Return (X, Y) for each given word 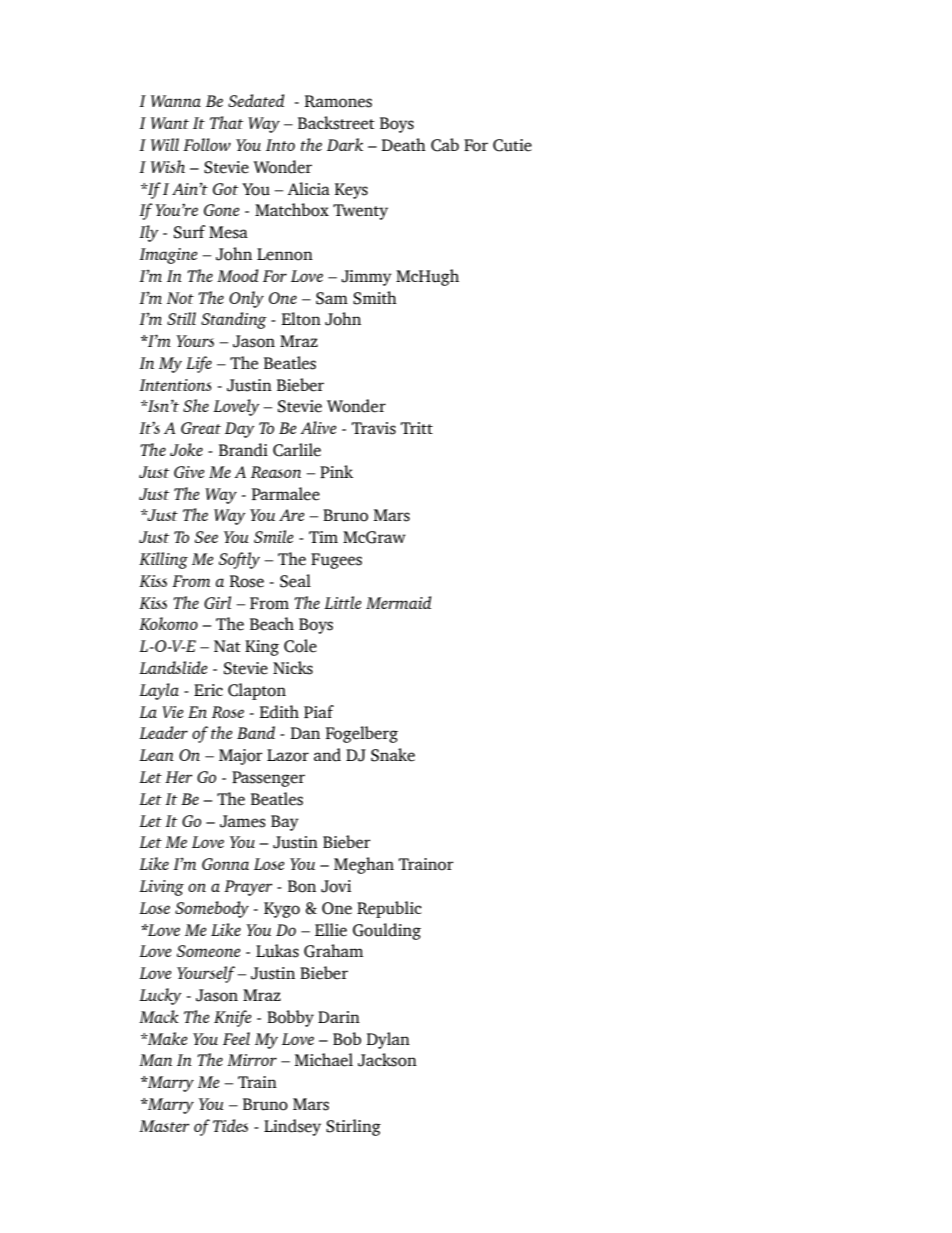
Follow (207, 144)
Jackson (387, 1060)
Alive (318, 427)
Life (199, 364)
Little (343, 602)
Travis (374, 428)
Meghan (364, 865)
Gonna (225, 864)
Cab (445, 145)
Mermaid (398, 602)
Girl (217, 602)
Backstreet (336, 123)
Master (164, 1126)
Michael (324, 1060)
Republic (389, 909)
